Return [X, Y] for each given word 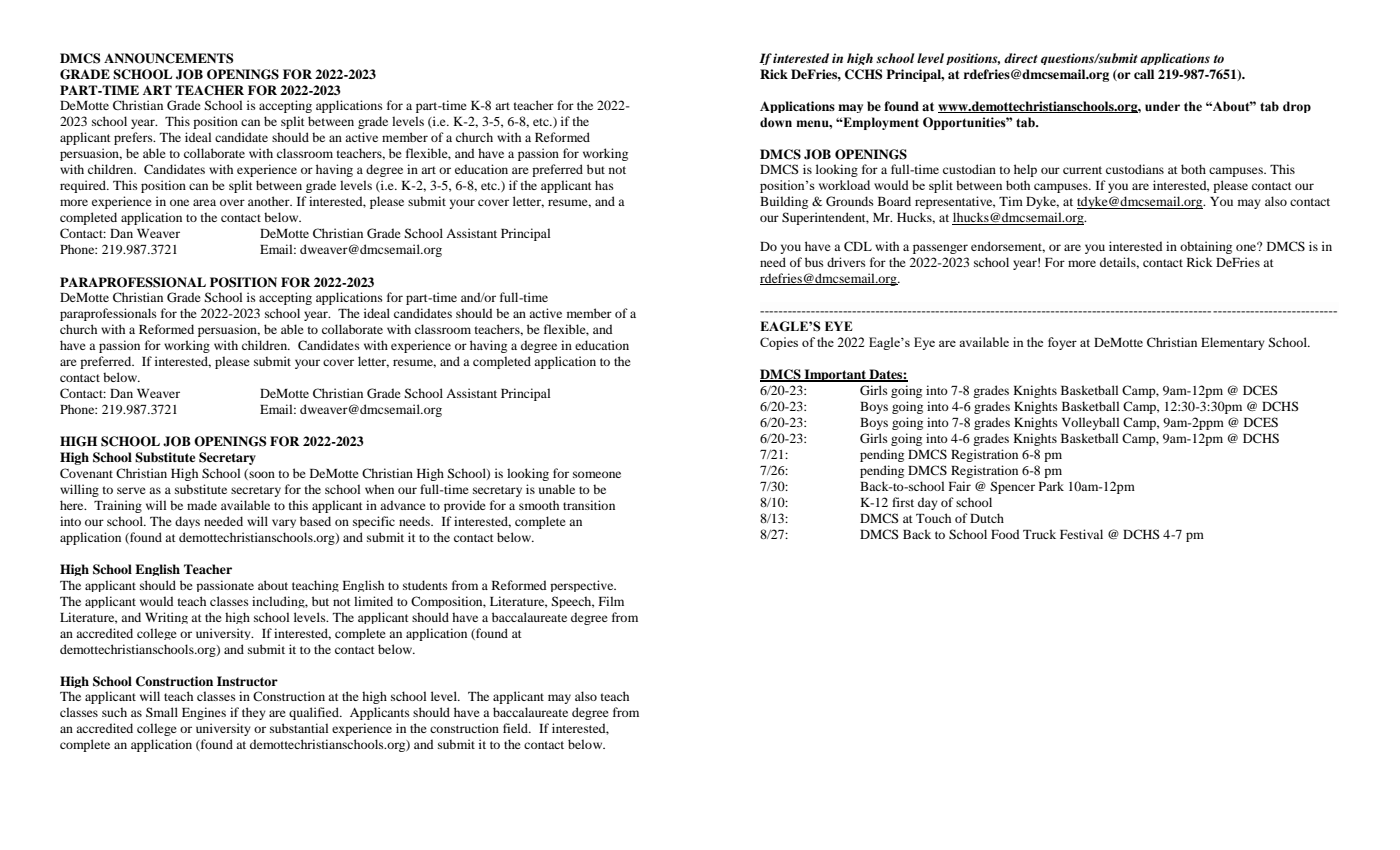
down [776, 122]
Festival [1081, 534]
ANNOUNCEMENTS [168, 58]
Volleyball [1090, 423]
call [1144, 74]
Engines [204, 713]
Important [835, 375]
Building [784, 202]
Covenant [86, 473]
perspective [583, 586]
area [204, 202]
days [187, 522]
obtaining [1206, 247]
